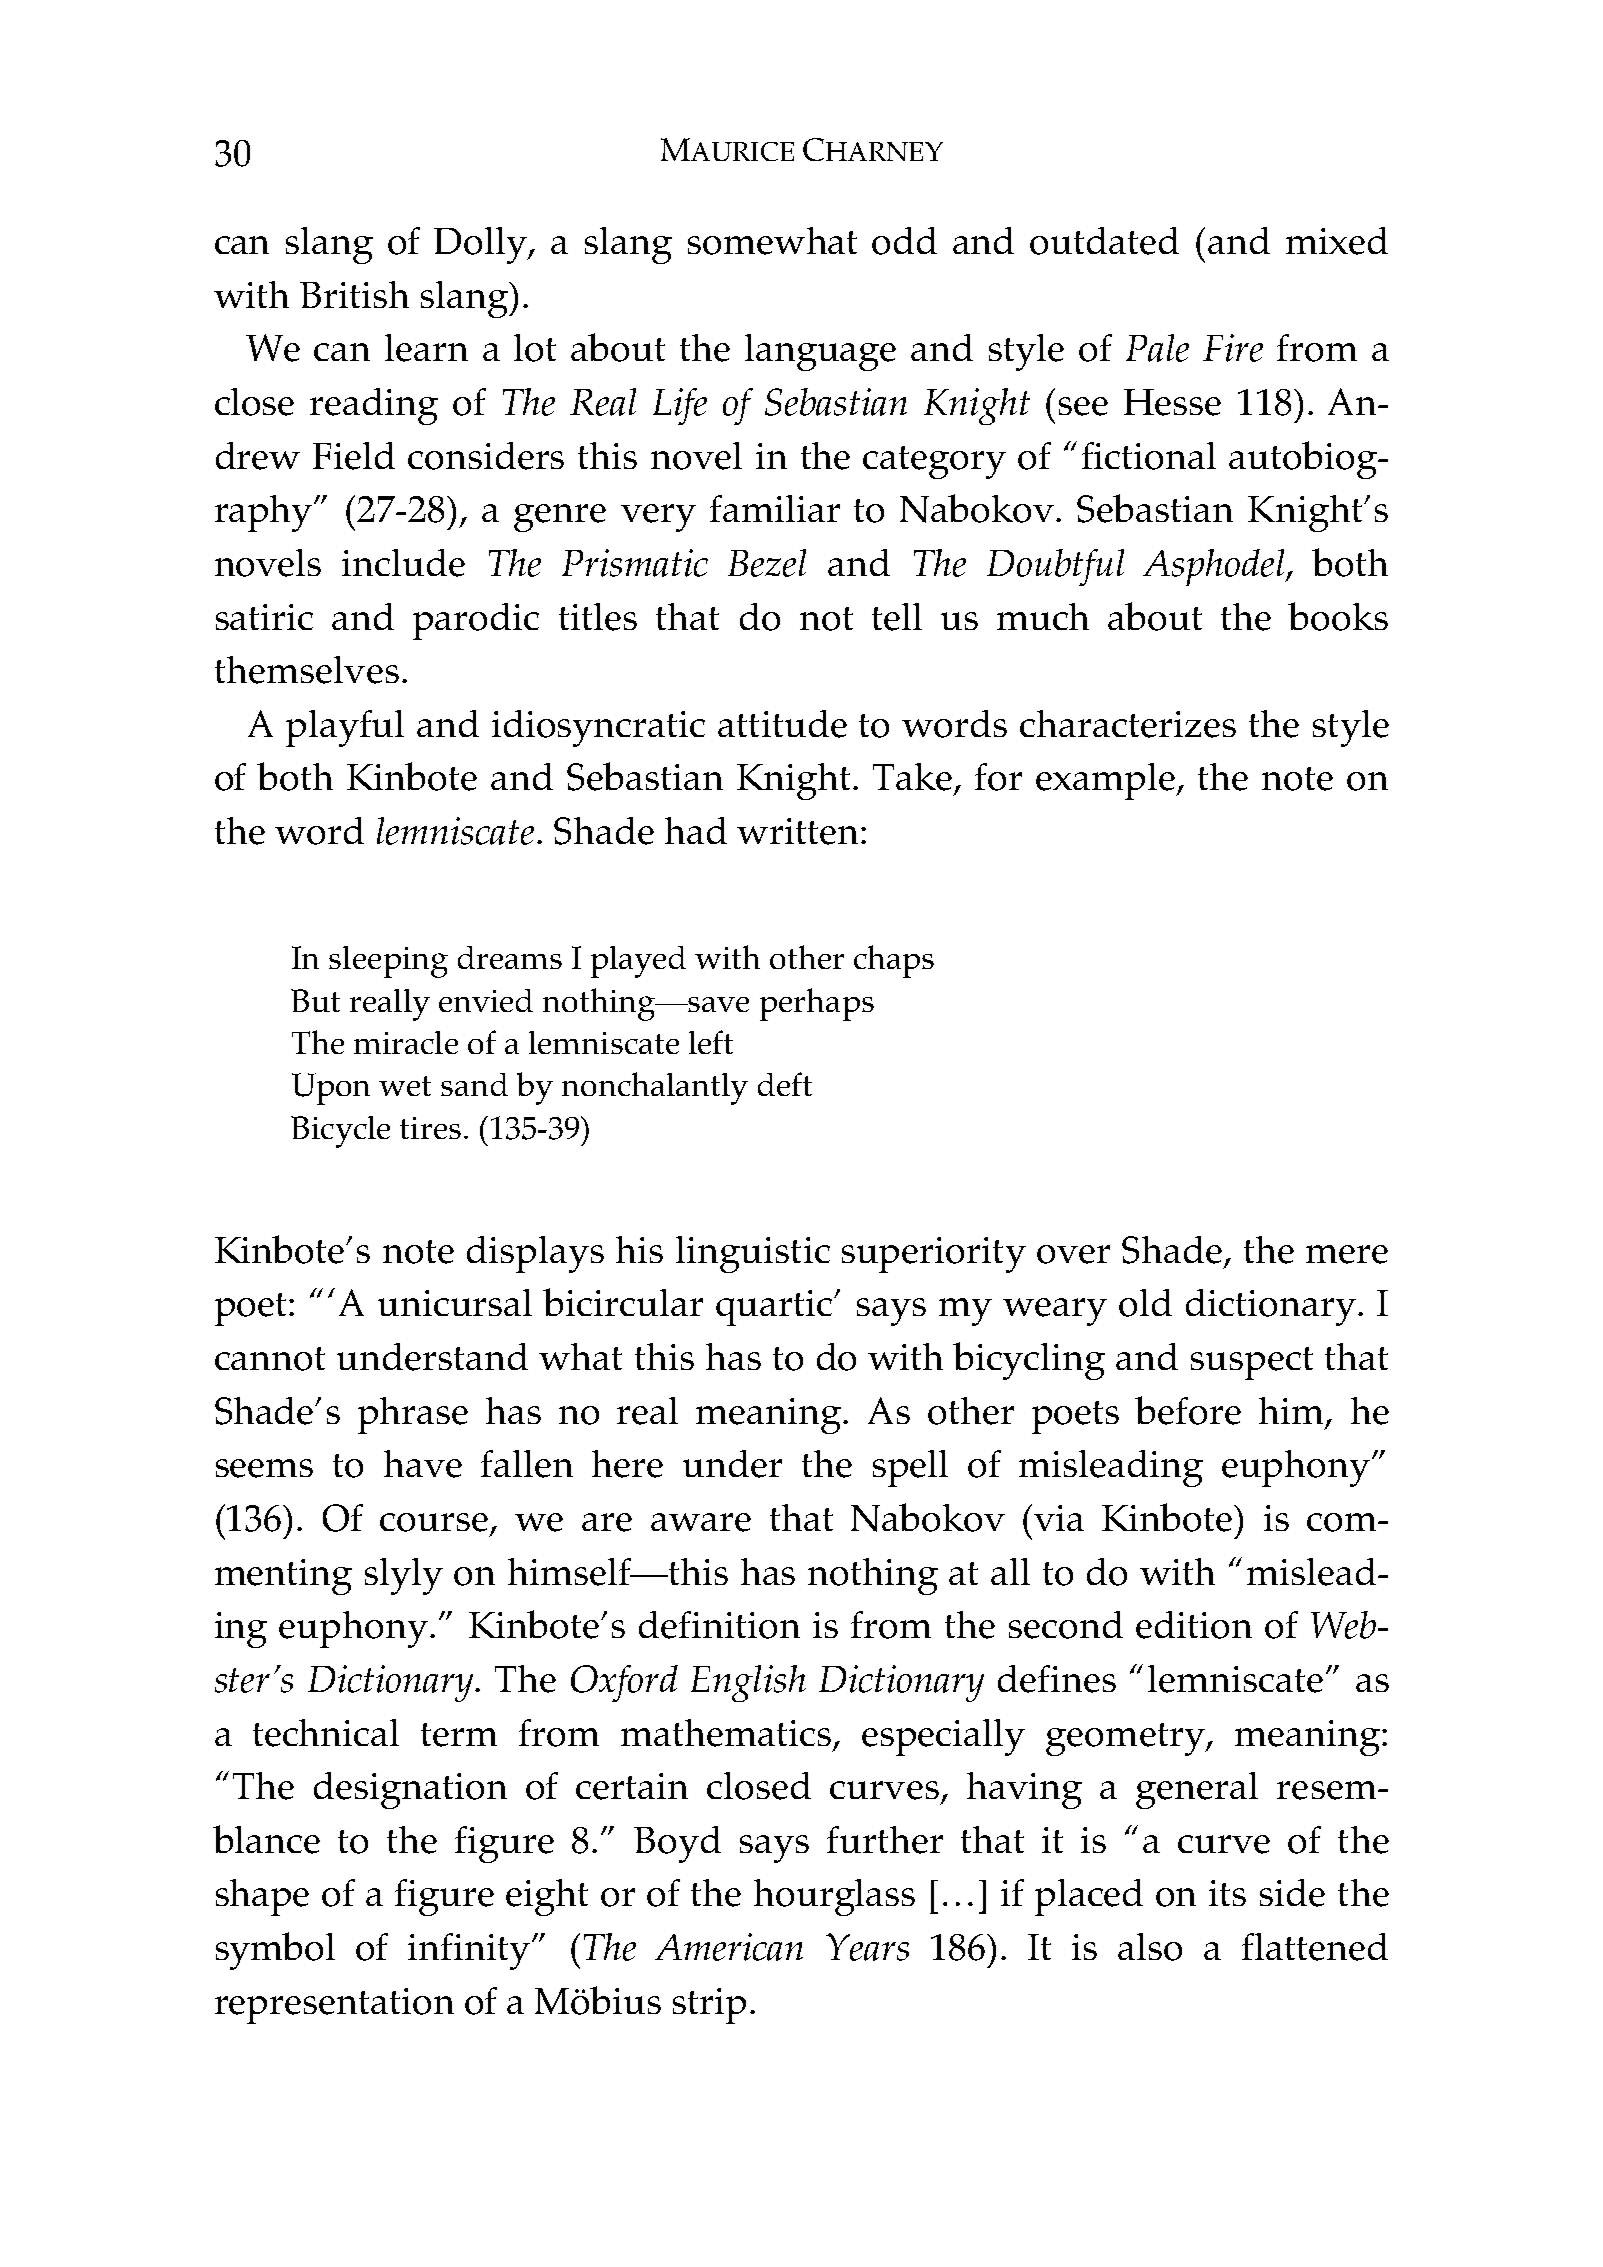 The height and width of the screenshot is (2267, 1603). I want to click on also, so click(1150, 1947).
